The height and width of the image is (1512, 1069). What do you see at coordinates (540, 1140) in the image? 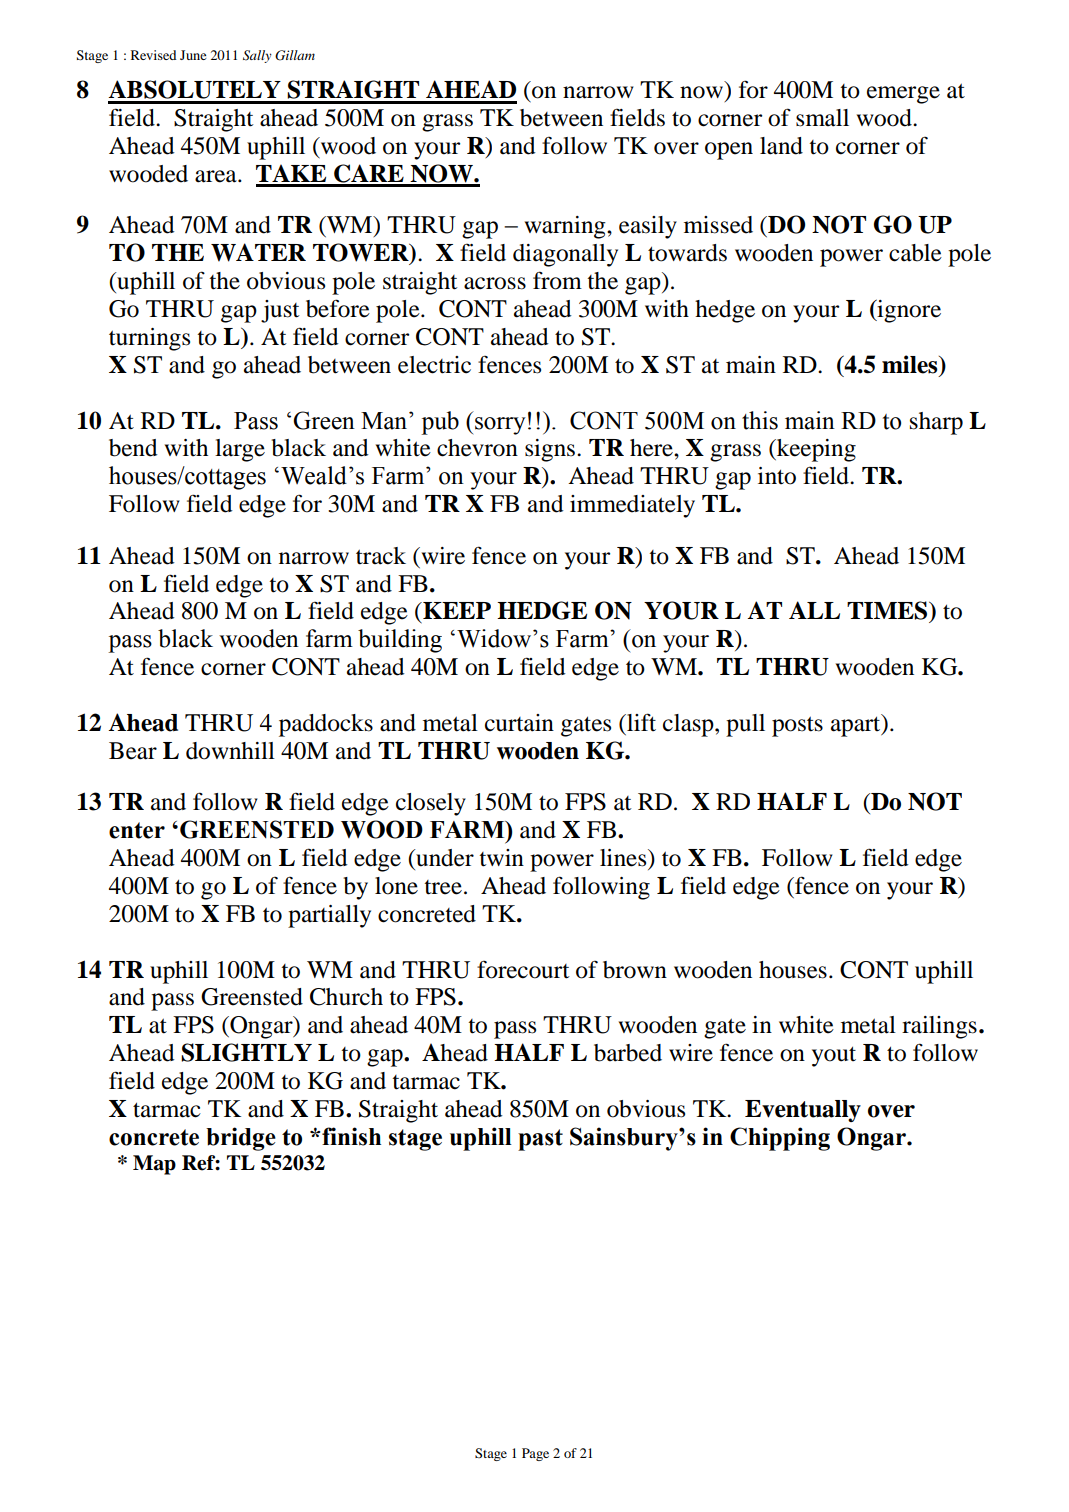
I see `past` at bounding box center [540, 1140].
